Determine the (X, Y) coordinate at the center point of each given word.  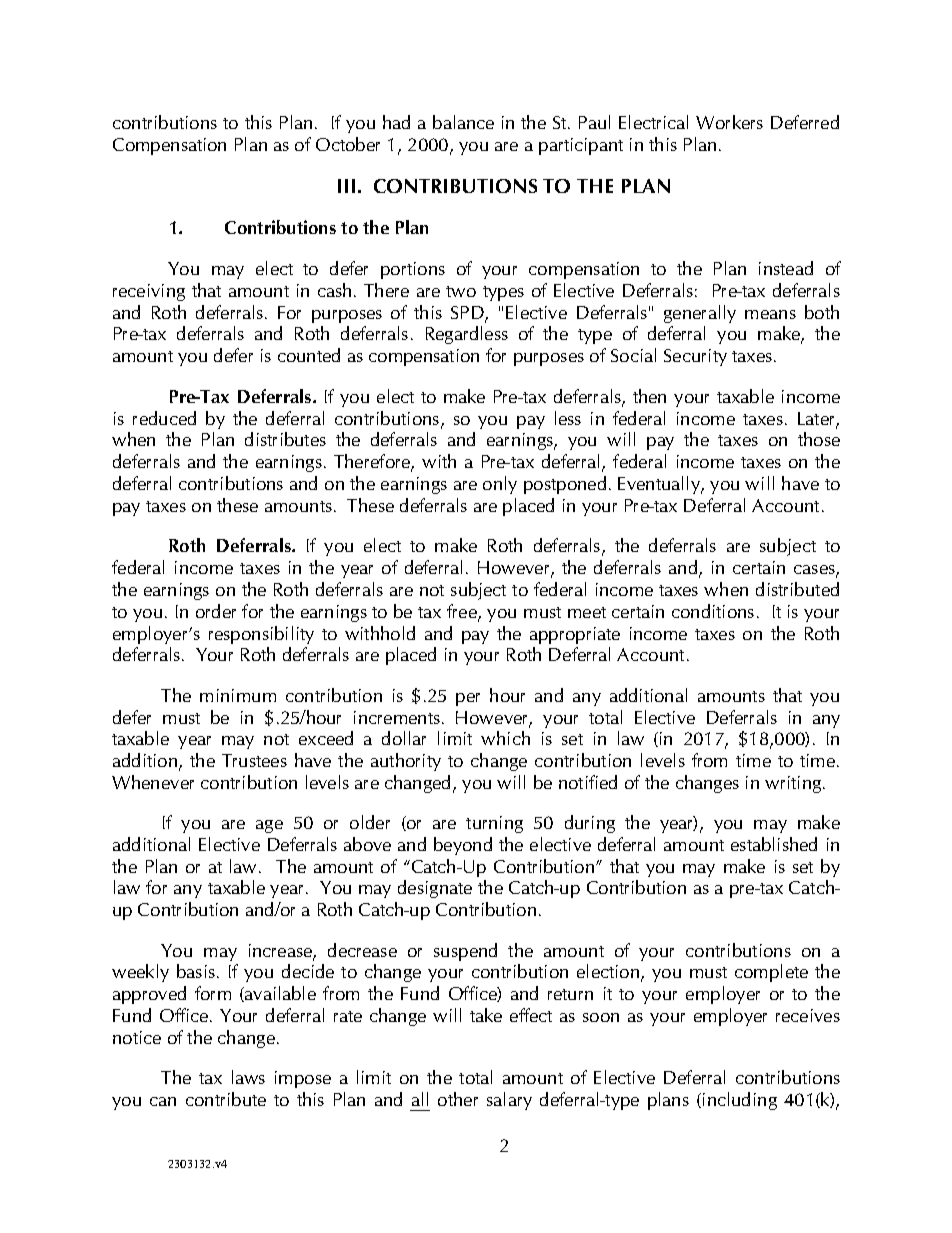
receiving (149, 292)
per (468, 699)
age (269, 826)
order (216, 611)
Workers (729, 122)
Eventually (660, 485)
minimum (238, 695)
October (348, 144)
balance (463, 122)
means (770, 314)
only (500, 485)
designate (435, 889)
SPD (468, 313)
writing (794, 784)
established (774, 844)
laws (248, 1077)
